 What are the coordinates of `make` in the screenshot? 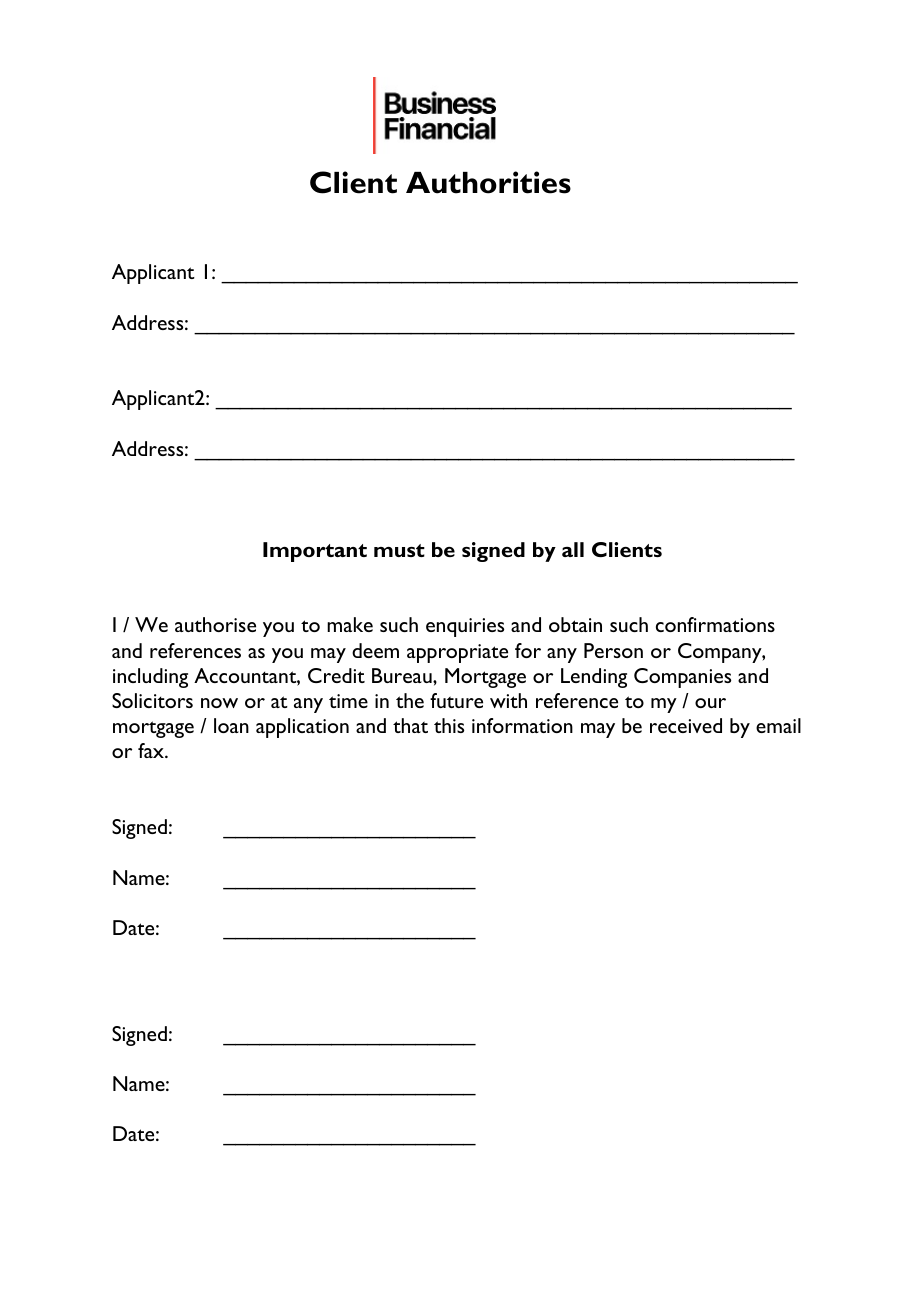 It's located at (350, 624).
